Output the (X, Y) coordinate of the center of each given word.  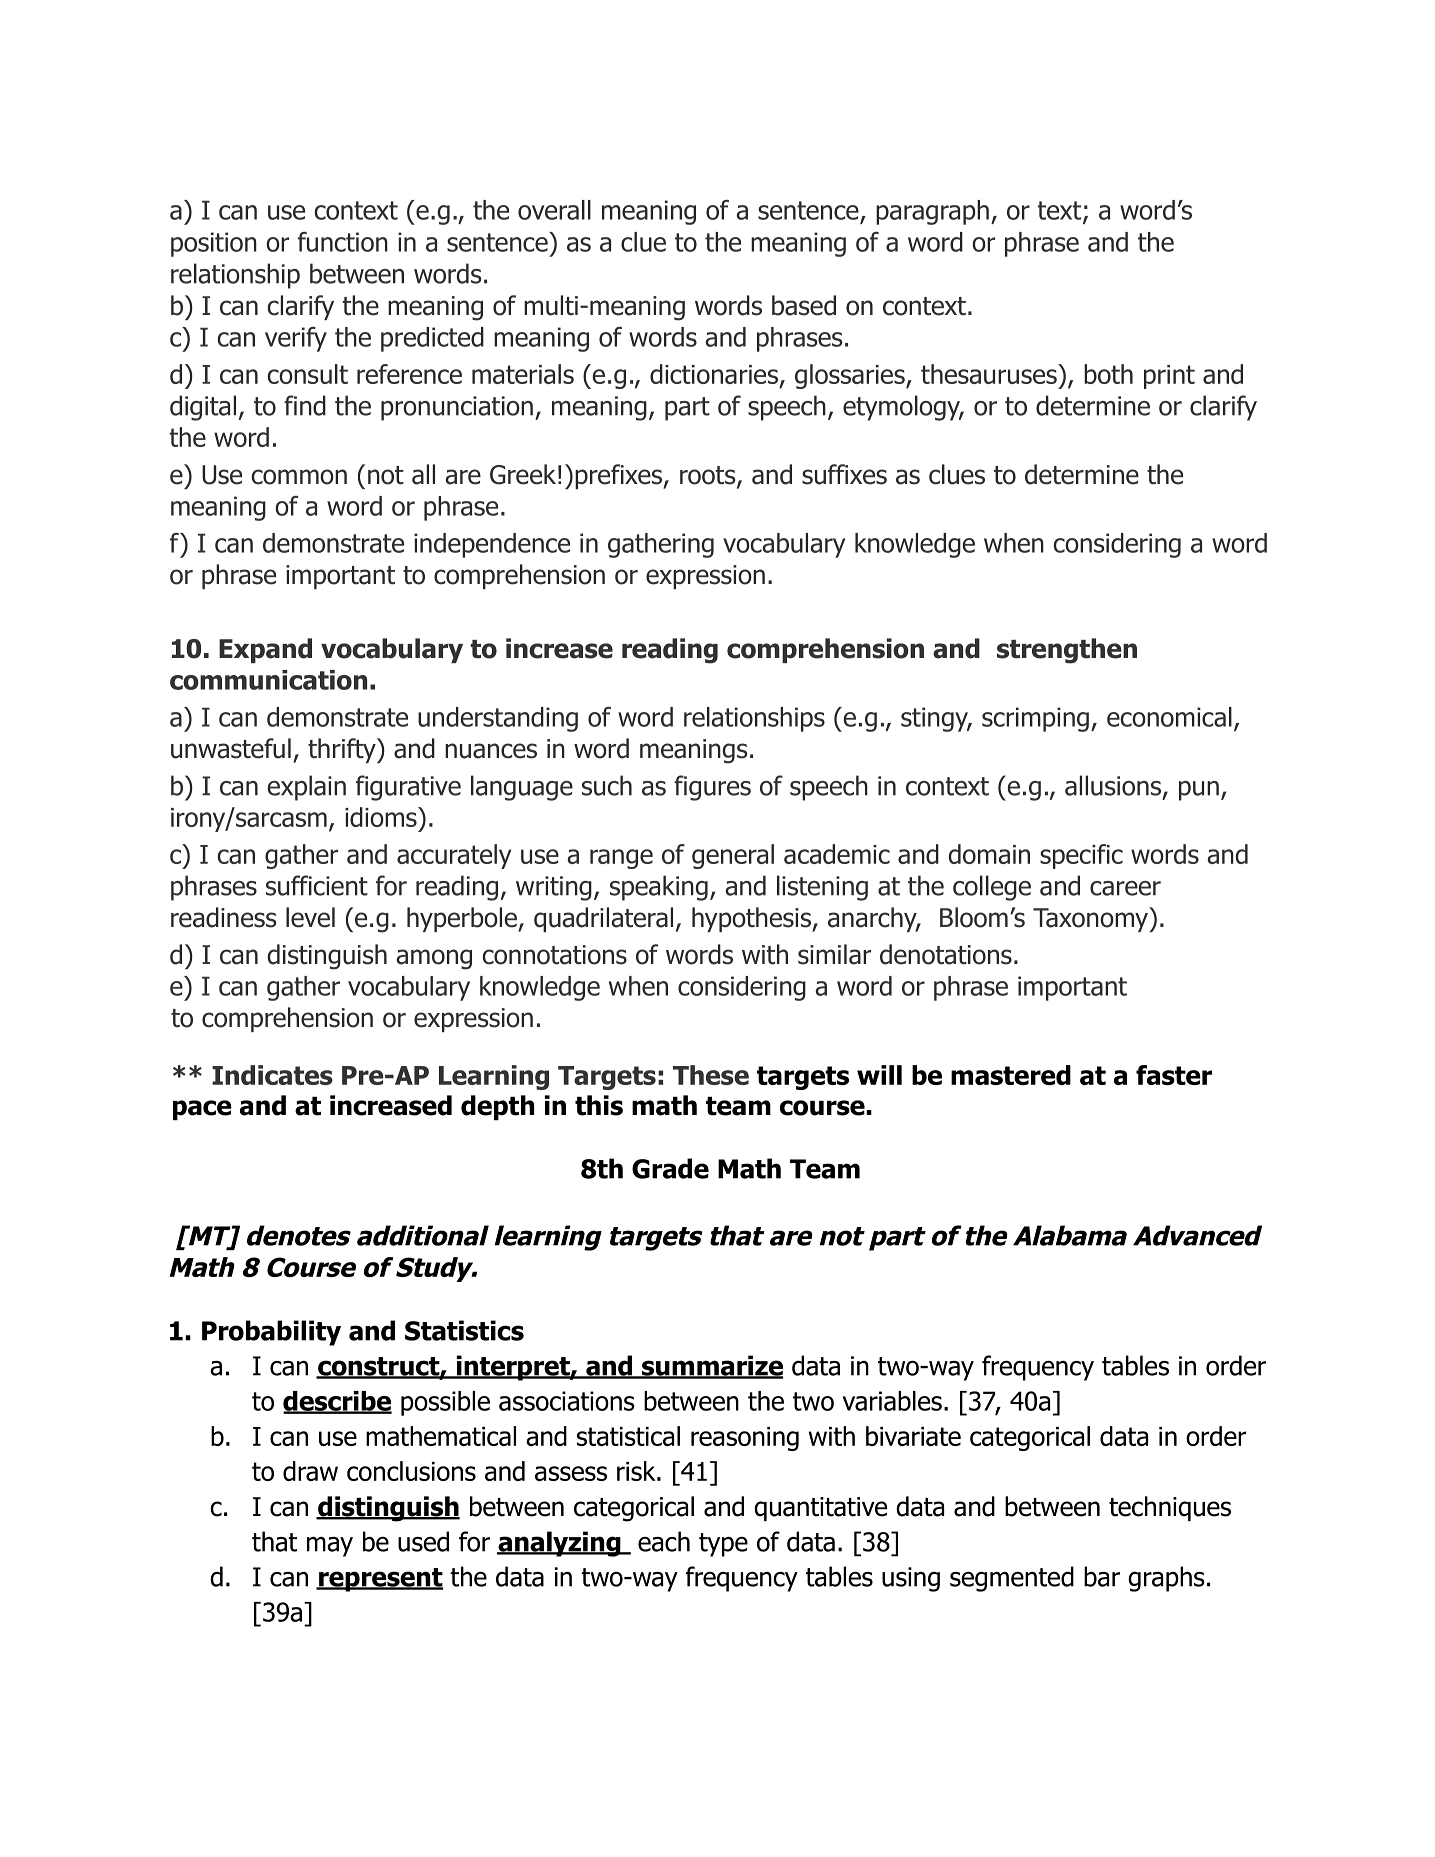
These (711, 1075)
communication (268, 680)
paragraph (932, 212)
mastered (1011, 1075)
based (804, 305)
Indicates (272, 1075)
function (343, 242)
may (330, 1547)
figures (712, 788)
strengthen (1067, 651)
